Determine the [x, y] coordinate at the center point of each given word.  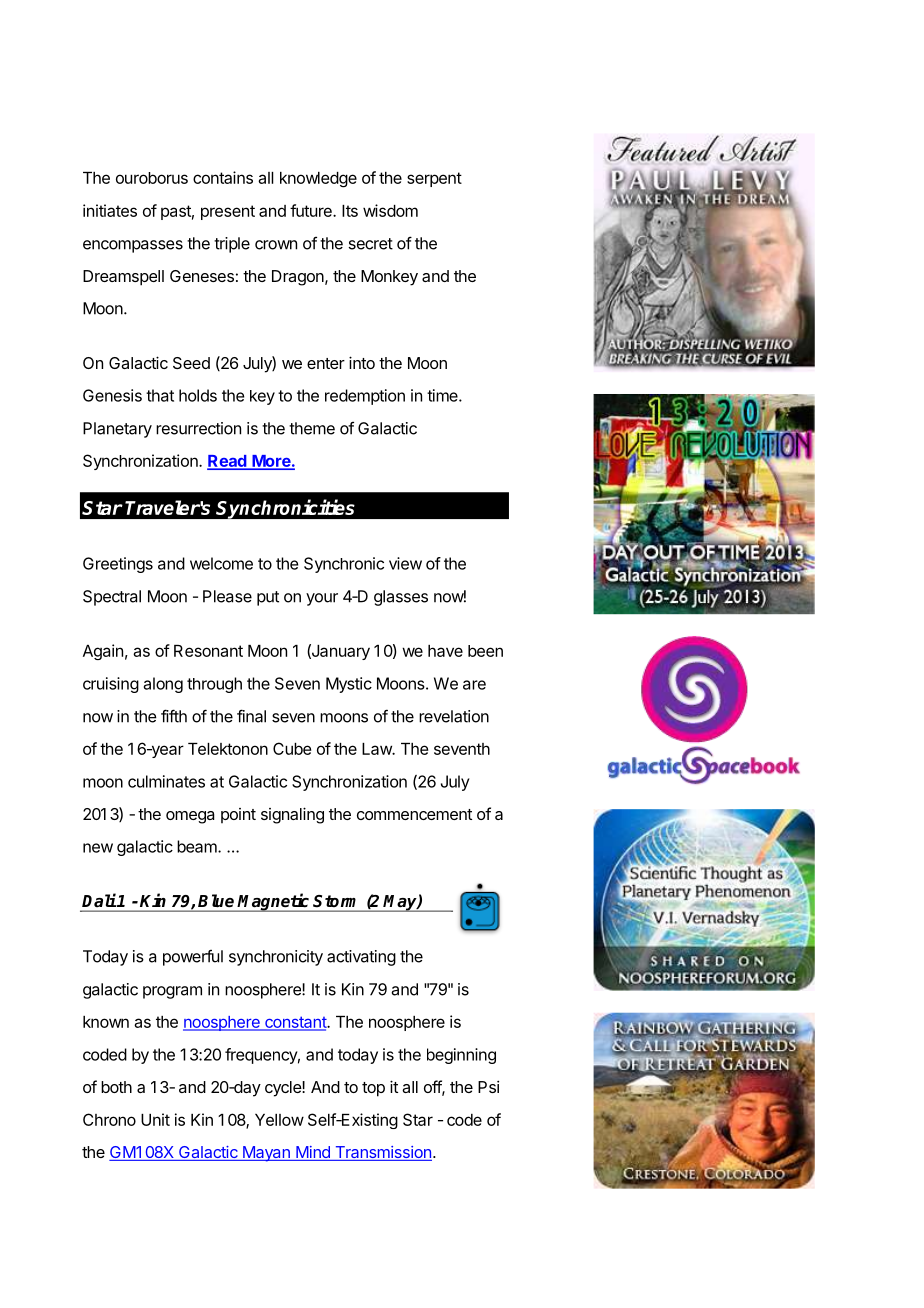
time [443, 395]
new [98, 848]
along [163, 685]
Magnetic [274, 902]
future [312, 210]
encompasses [133, 246]
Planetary [117, 430]
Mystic [349, 685]
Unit [155, 1119]
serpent [434, 179]
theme [312, 428]
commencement [414, 814]
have [445, 651]
